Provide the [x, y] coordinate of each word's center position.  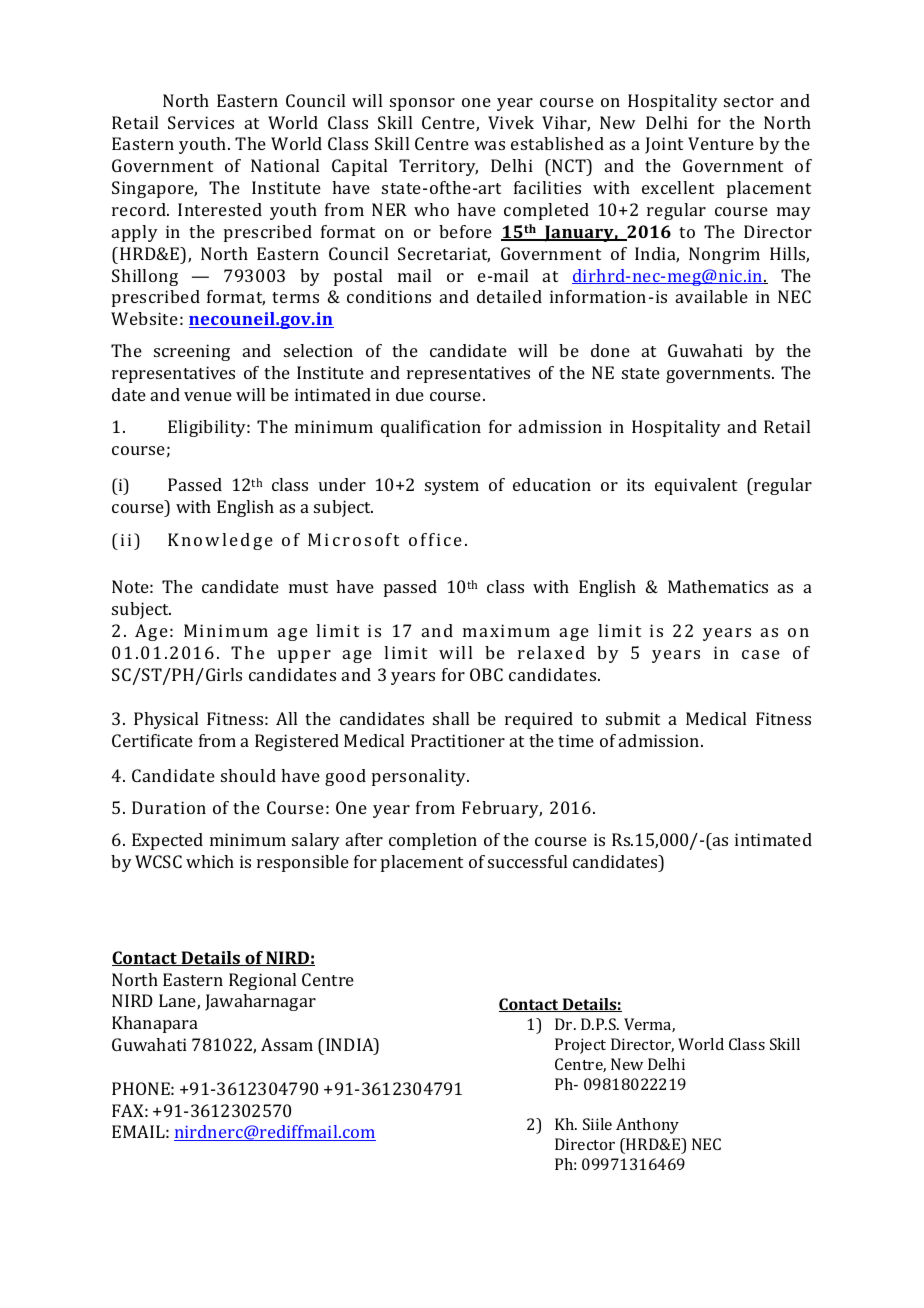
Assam [287, 1044]
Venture [721, 143]
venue [208, 396]
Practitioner [458, 740]
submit [633, 718]
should [248, 775]
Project [580, 1046]
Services [201, 122]
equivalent [696, 486]
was [489, 145]
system [452, 487]
